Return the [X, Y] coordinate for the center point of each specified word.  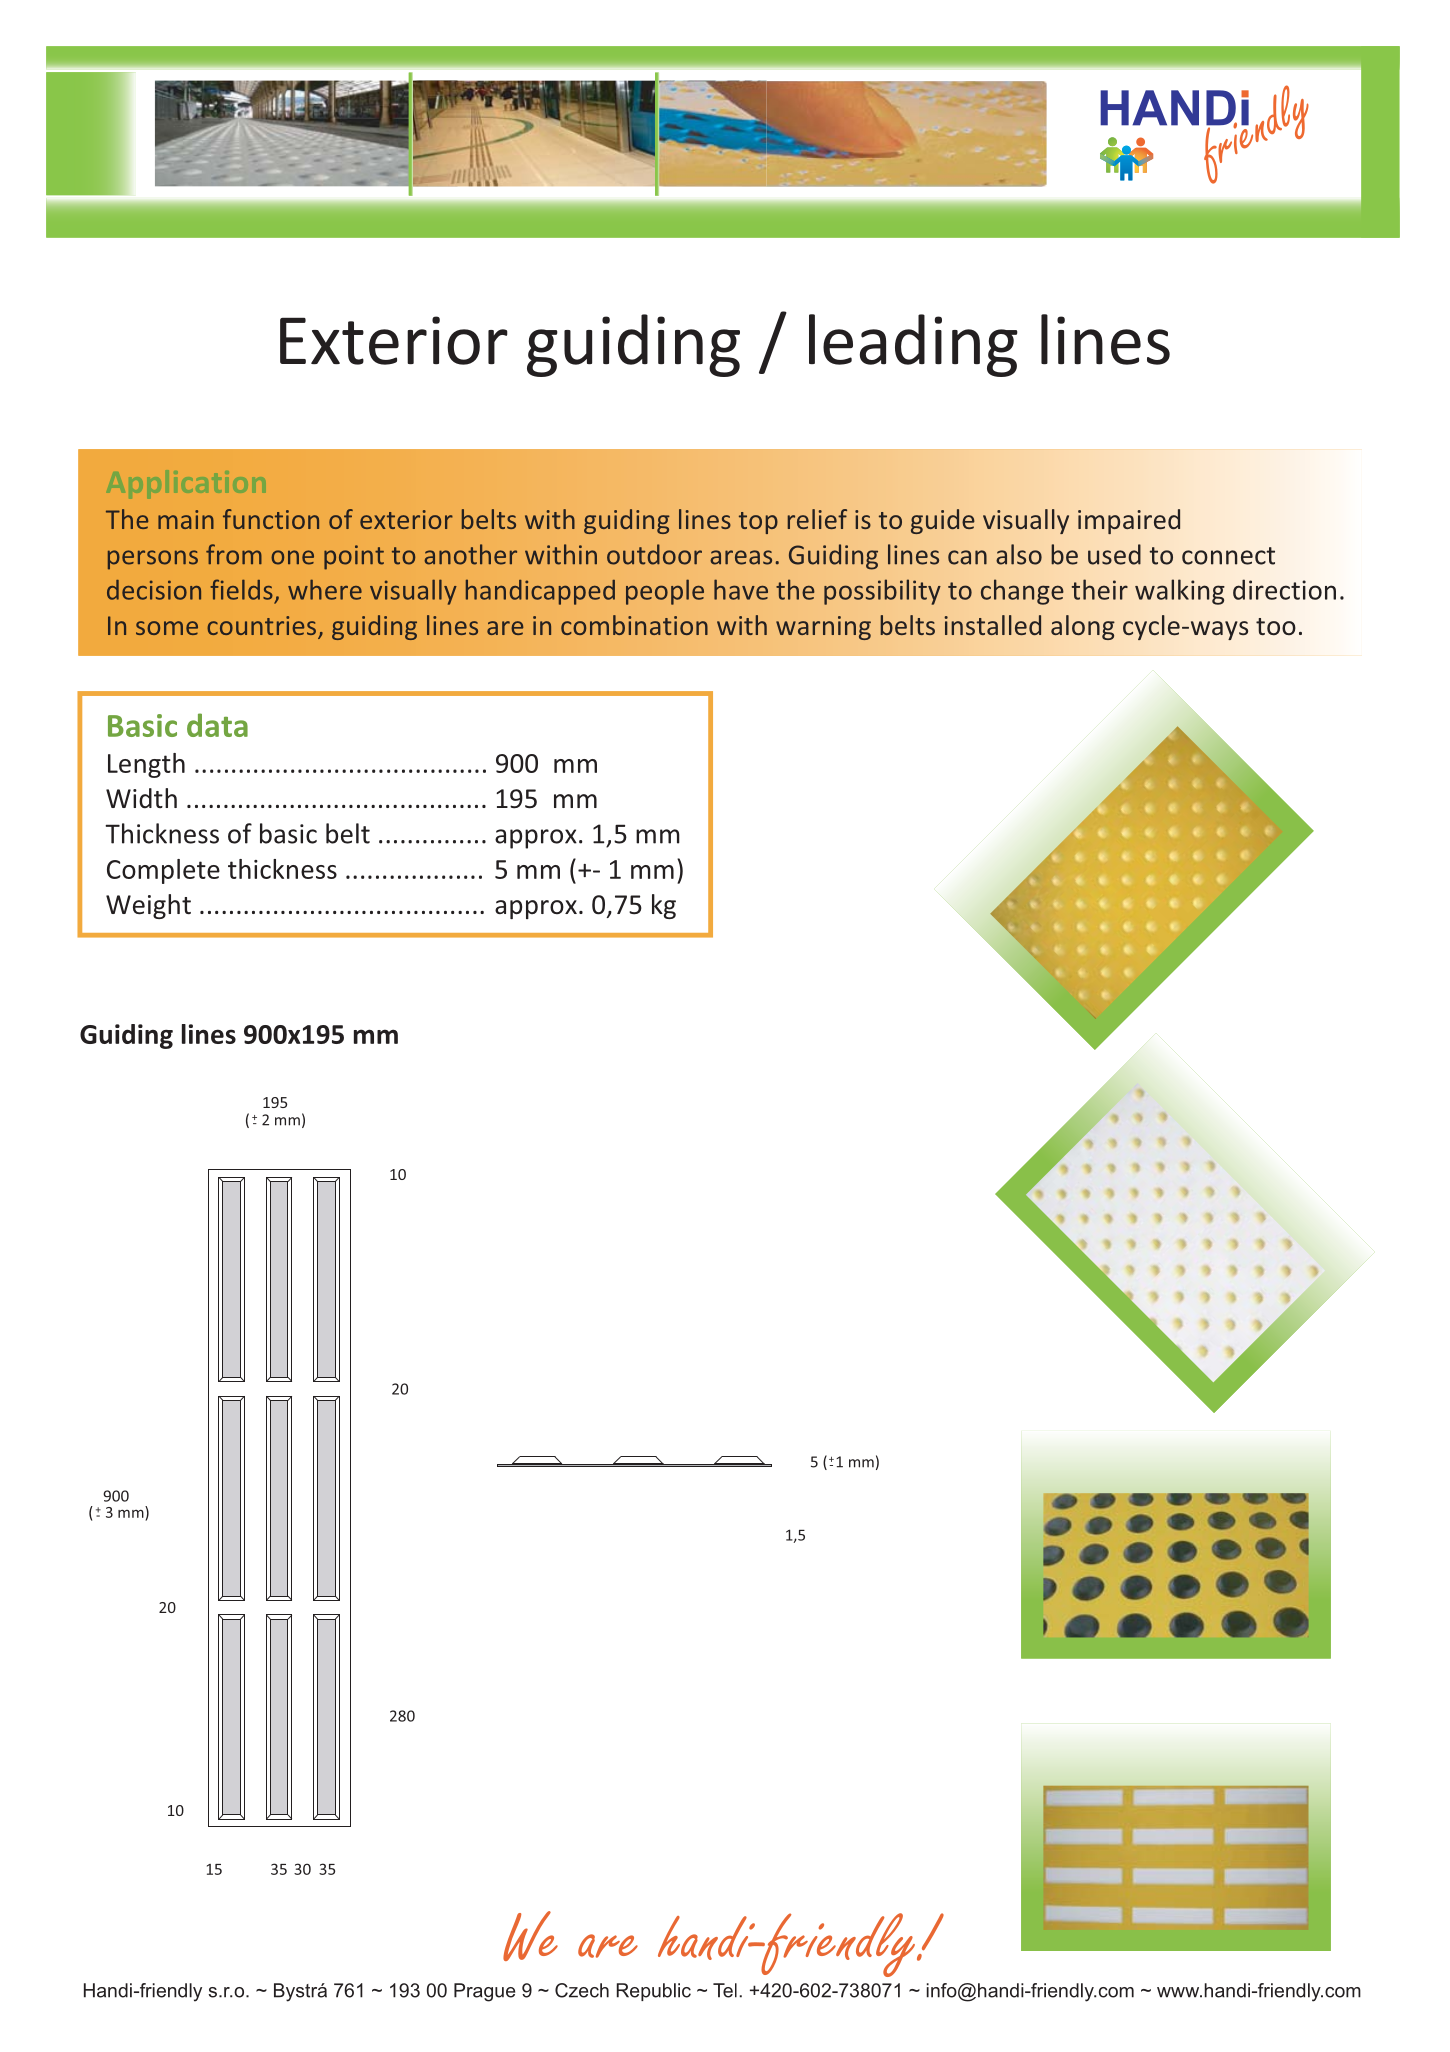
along [1083, 627]
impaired [1129, 521]
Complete [163, 871]
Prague [484, 1992]
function [271, 519]
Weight [148, 906]
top [758, 523]
